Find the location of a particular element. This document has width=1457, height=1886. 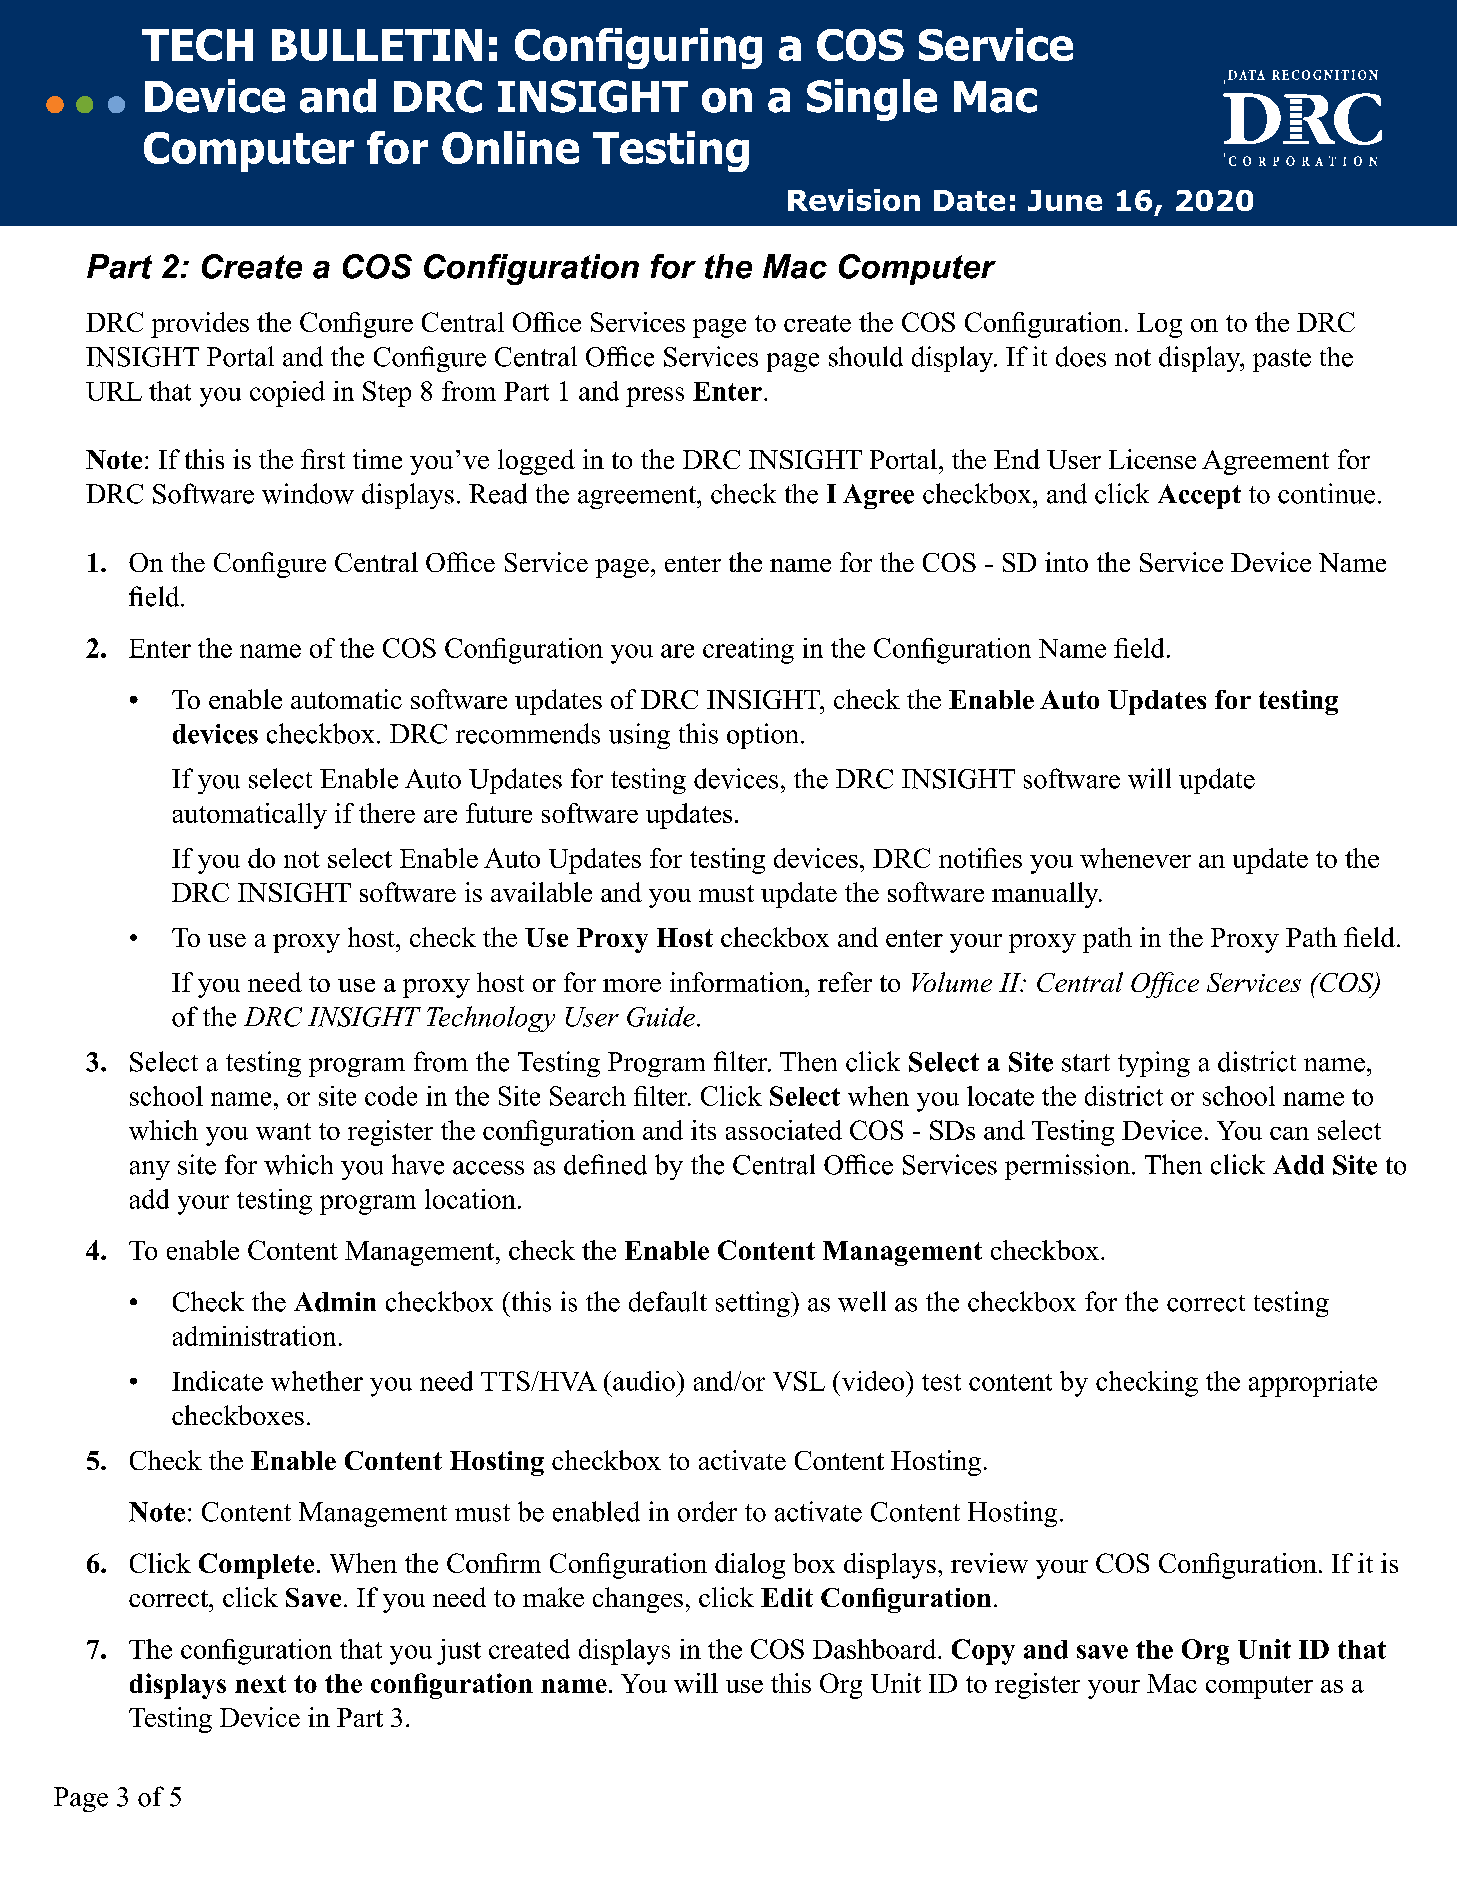

June is located at coordinates (1065, 200).
